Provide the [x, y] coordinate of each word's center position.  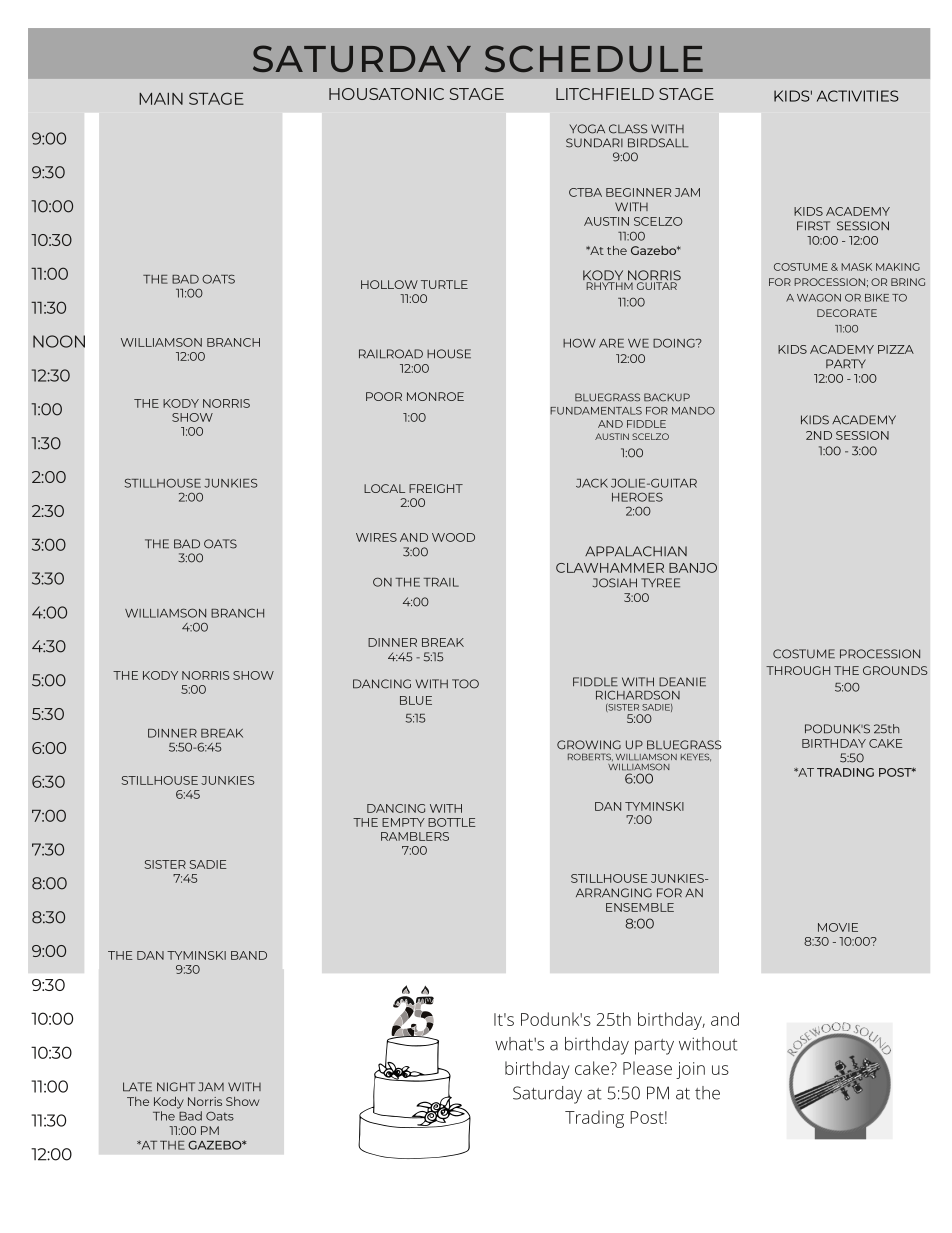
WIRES [376, 537]
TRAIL [441, 582]
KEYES [696, 757]
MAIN [161, 99]
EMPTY [403, 822]
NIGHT [176, 1087]
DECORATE [847, 313]
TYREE [660, 583]
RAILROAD [391, 354]
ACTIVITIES [858, 96]
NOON [59, 341]
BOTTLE [452, 822]
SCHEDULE [594, 58]
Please [647, 1068]
